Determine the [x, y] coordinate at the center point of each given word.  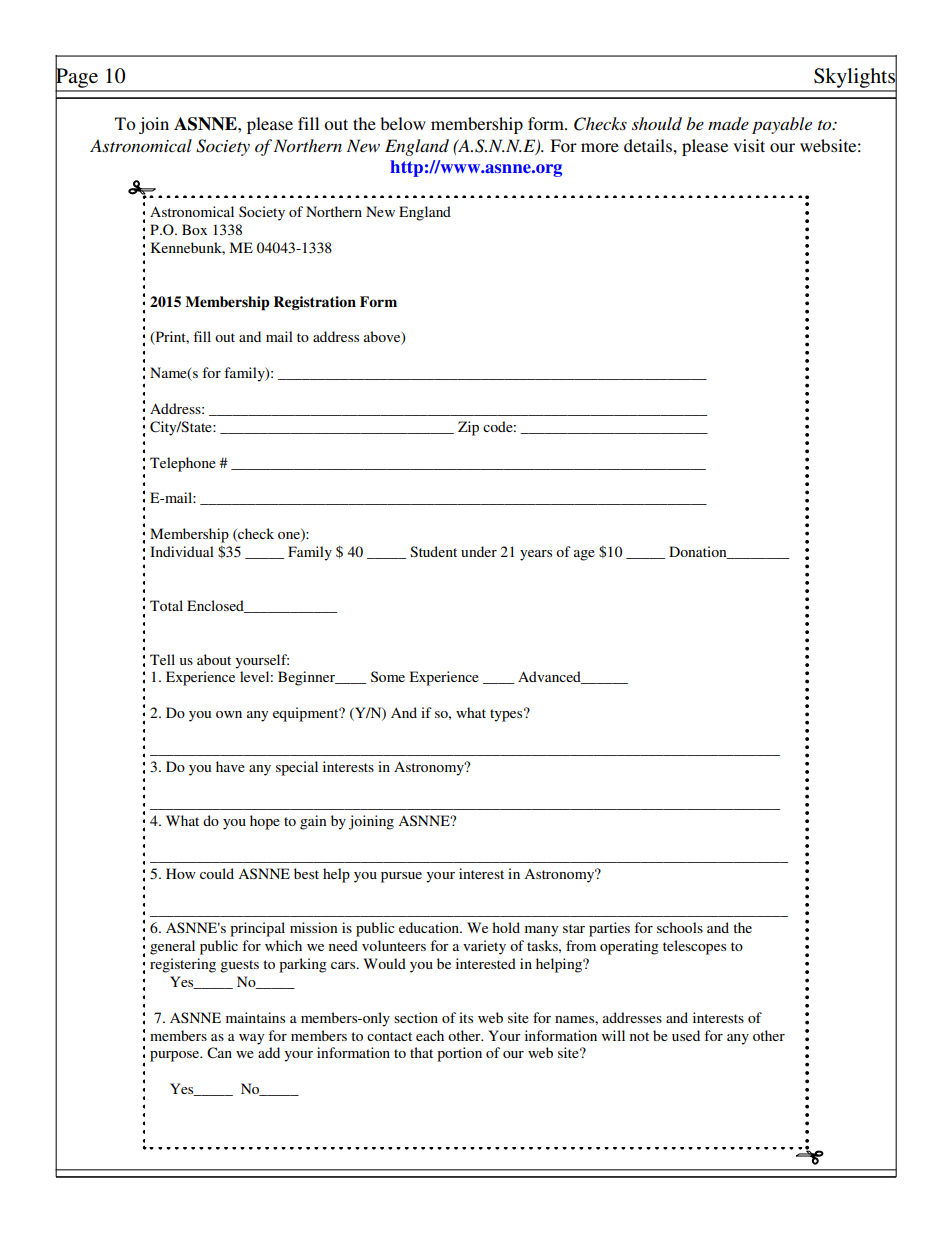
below [403, 123]
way [251, 1039]
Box [194, 229]
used [686, 1035]
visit [749, 145]
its [466, 1017]
